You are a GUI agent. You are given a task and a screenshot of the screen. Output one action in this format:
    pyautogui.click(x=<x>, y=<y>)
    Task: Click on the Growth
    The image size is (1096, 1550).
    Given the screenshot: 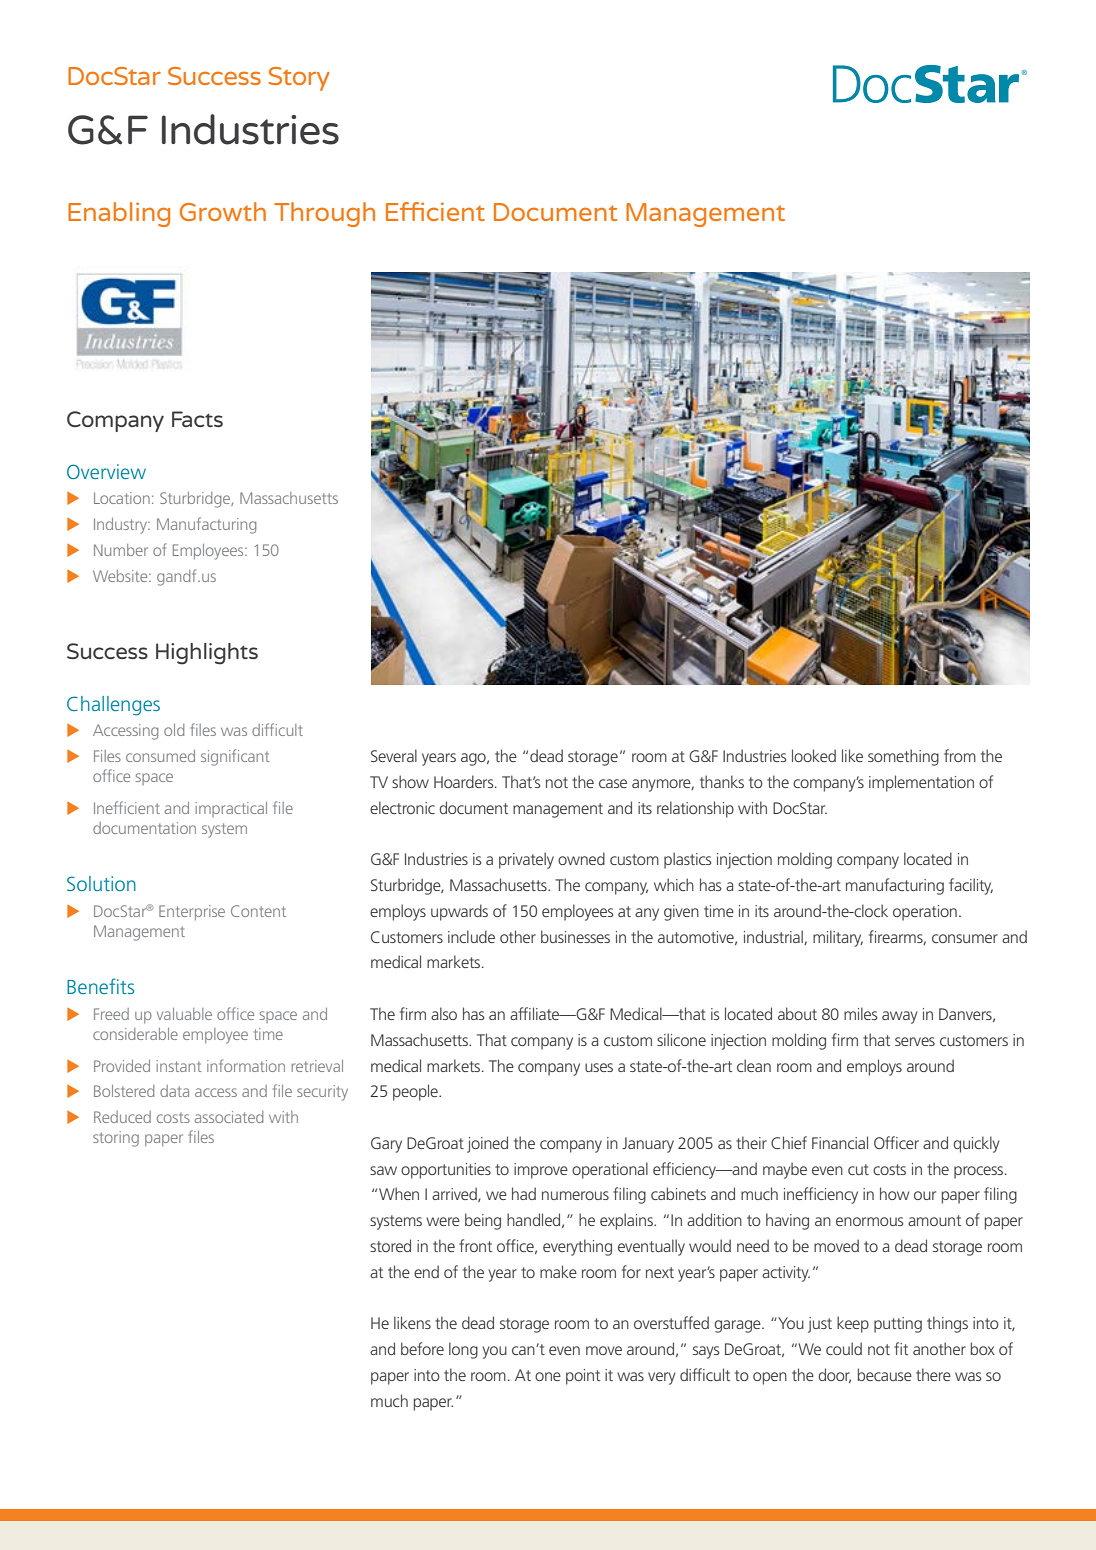 What is the action you would take?
    pyautogui.click(x=223, y=211)
